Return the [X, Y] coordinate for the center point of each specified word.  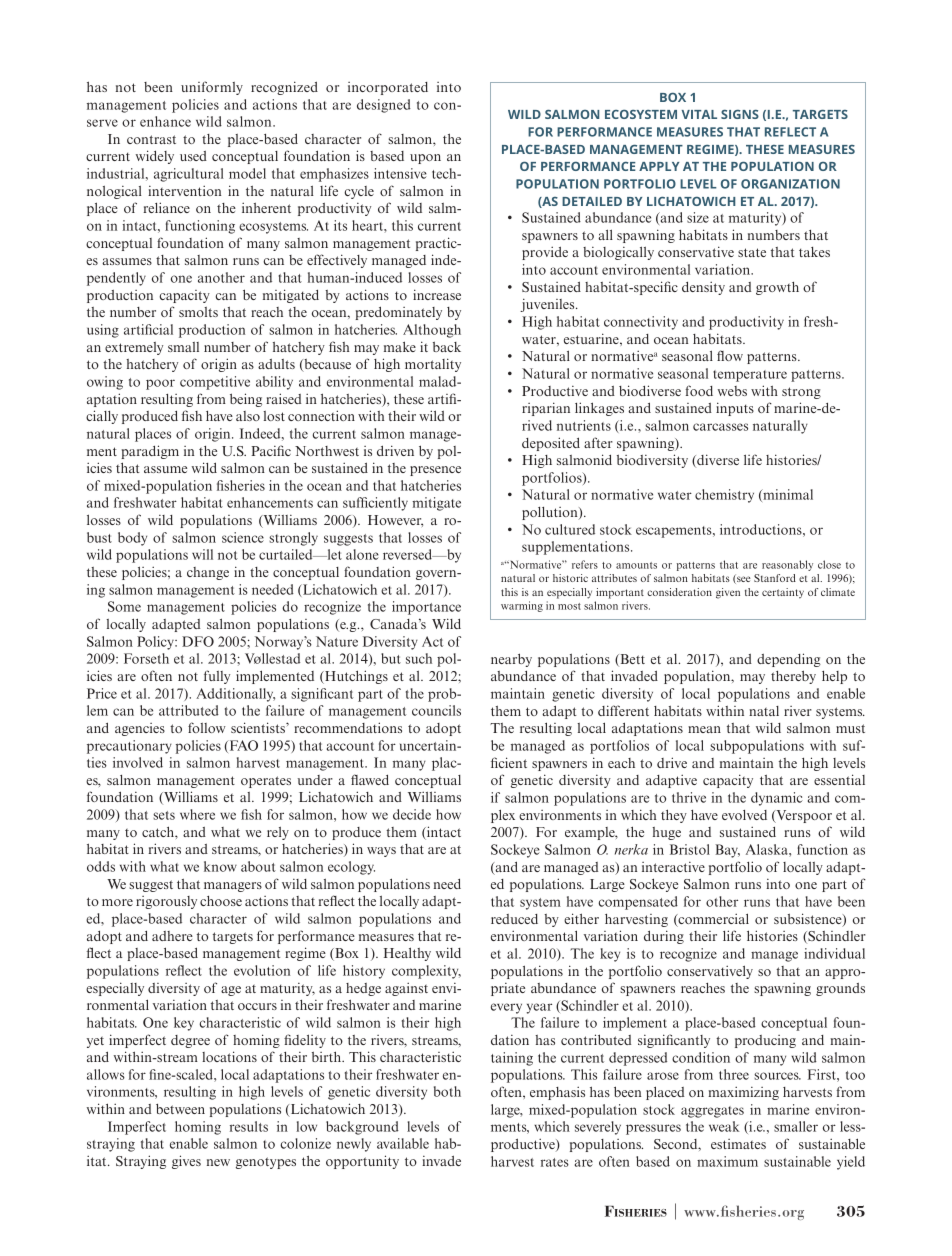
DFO [198, 641]
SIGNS [740, 114]
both [447, 1091]
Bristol [690, 849]
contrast [151, 139]
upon [425, 159]
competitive [215, 383]
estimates [738, 1144]
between [180, 1109]
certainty [783, 593]
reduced [514, 919]
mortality [433, 365]
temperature [750, 376]
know [220, 866]
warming [522, 606]
